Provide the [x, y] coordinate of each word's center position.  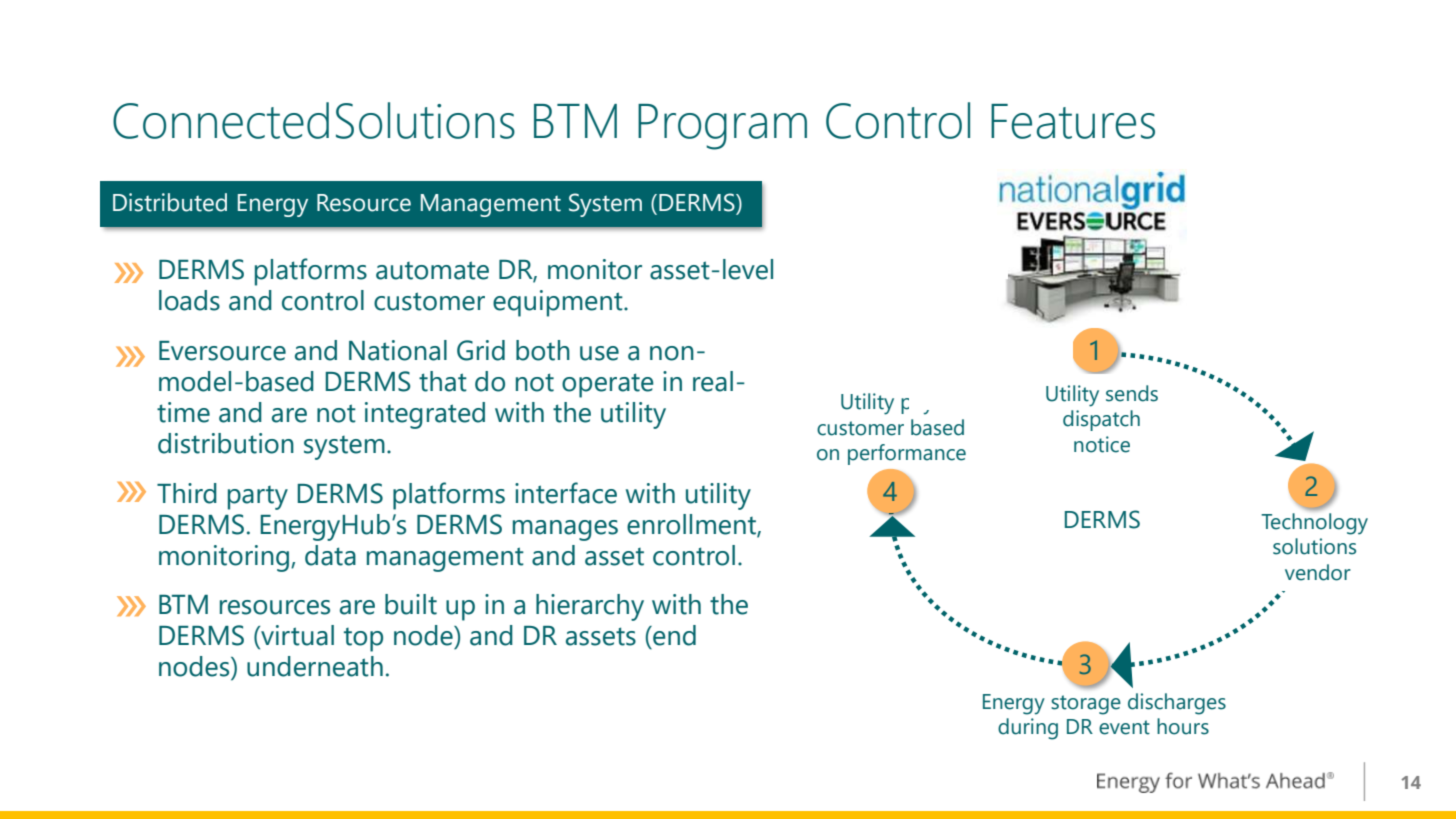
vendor [1318, 572]
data [330, 555]
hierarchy [590, 607]
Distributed [170, 202]
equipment [559, 303]
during [1028, 729]
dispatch [1101, 420]
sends [1132, 393]
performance [907, 454]
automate [432, 270]
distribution [226, 443]
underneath [315, 666]
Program [722, 127]
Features [1073, 121]
